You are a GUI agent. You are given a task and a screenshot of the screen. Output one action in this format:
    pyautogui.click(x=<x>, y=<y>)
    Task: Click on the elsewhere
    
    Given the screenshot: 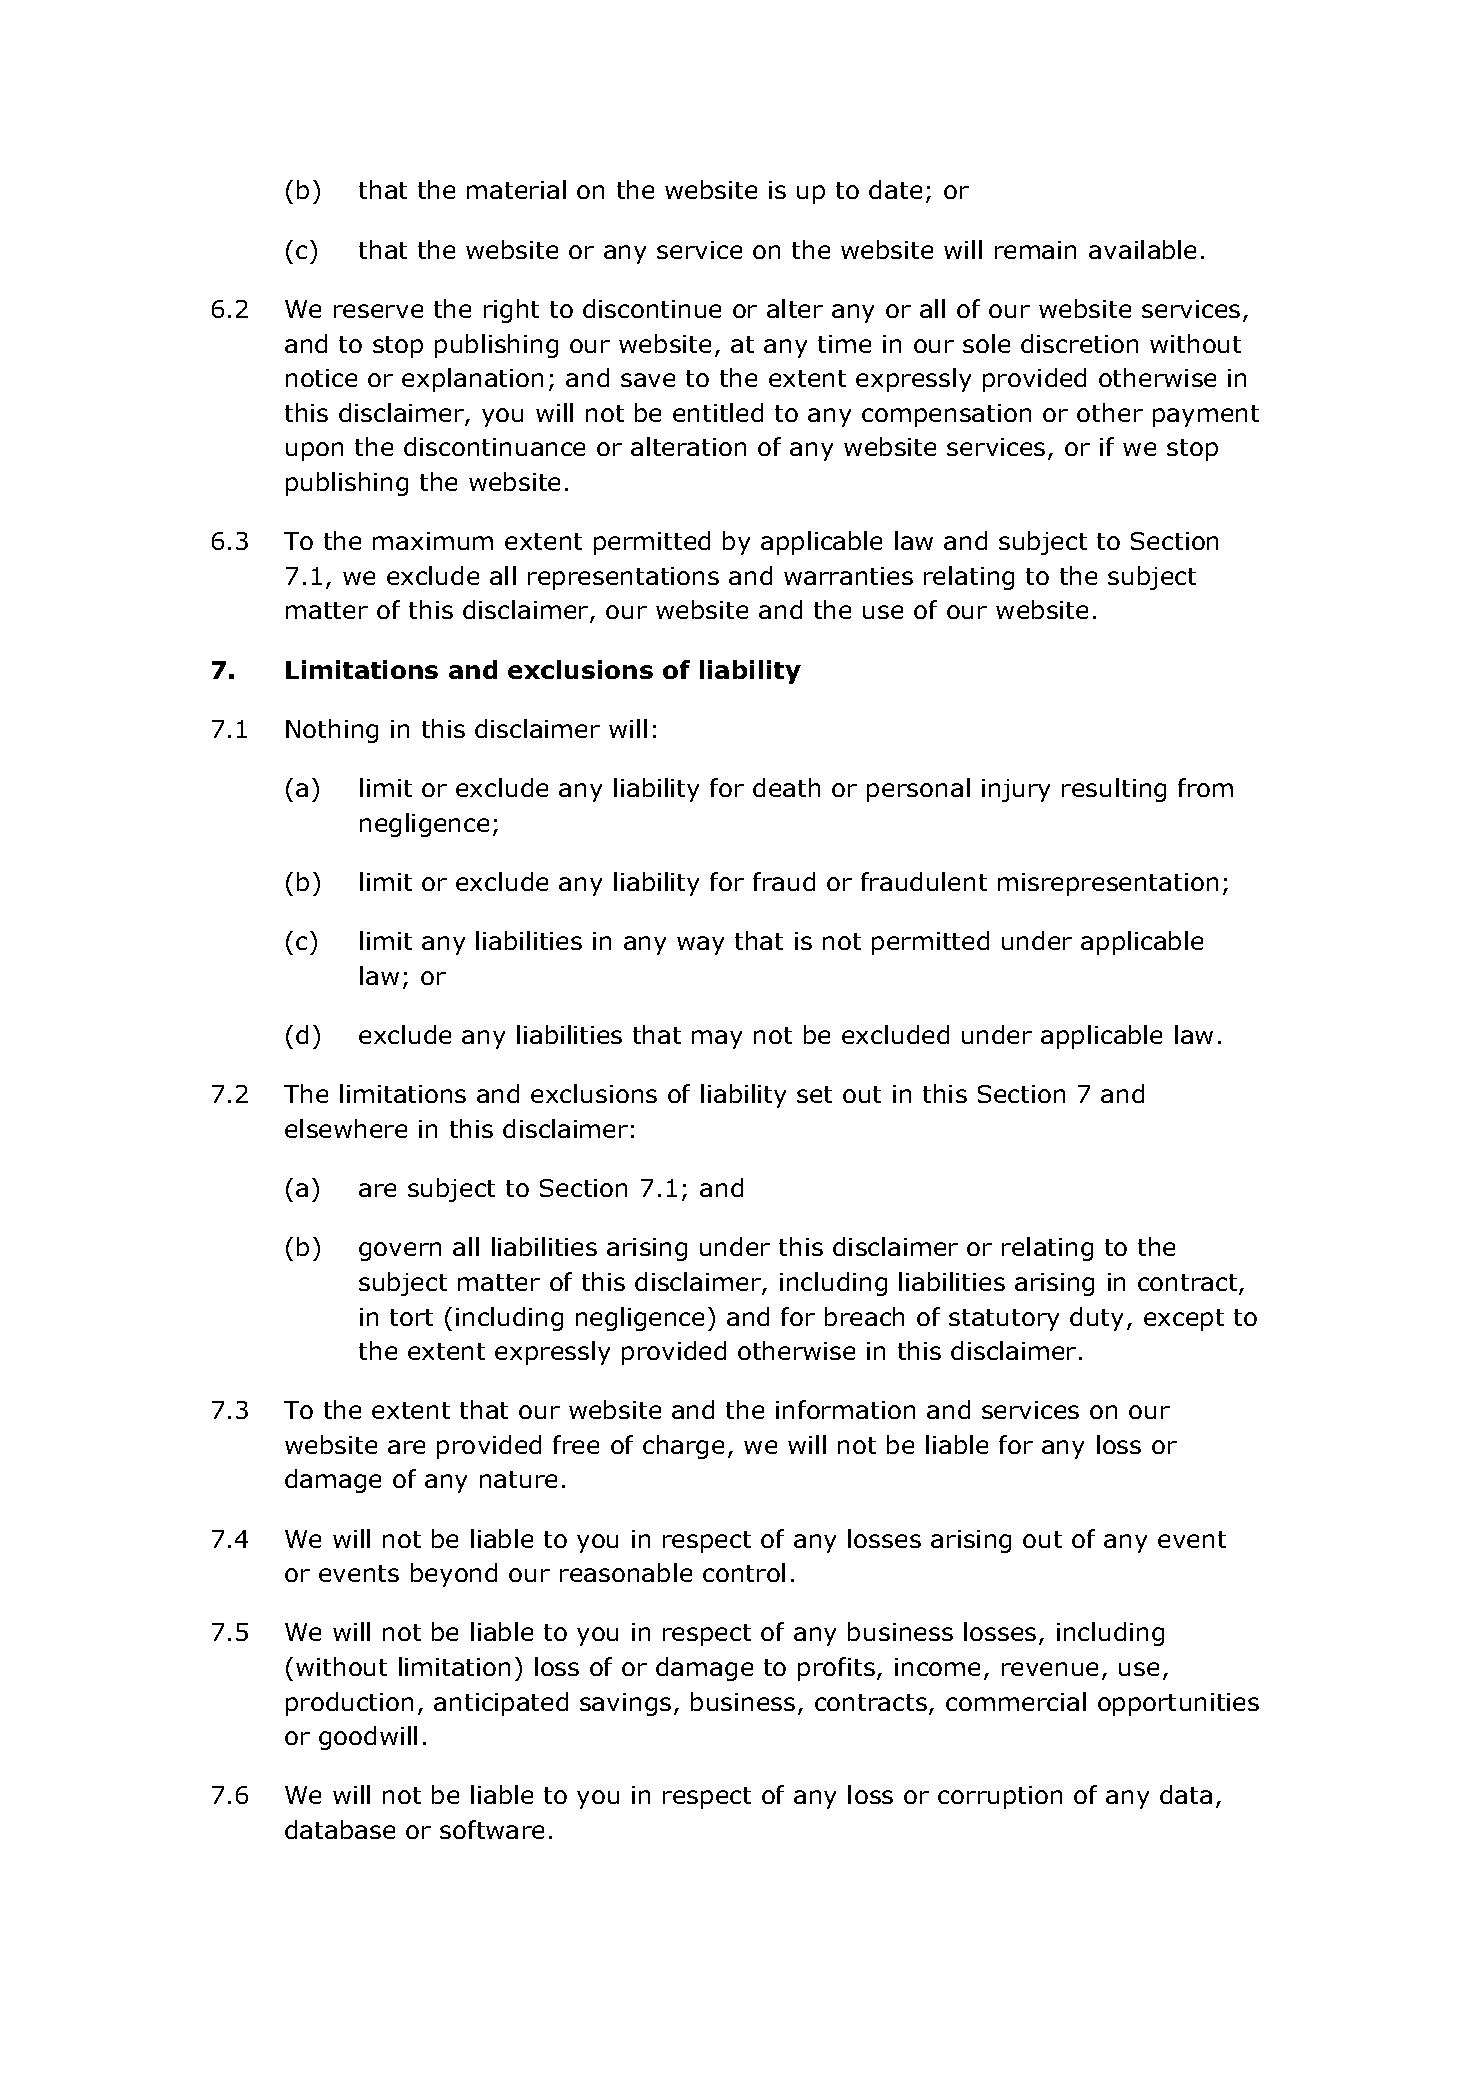 What is the action you would take?
    pyautogui.click(x=346, y=1128)
